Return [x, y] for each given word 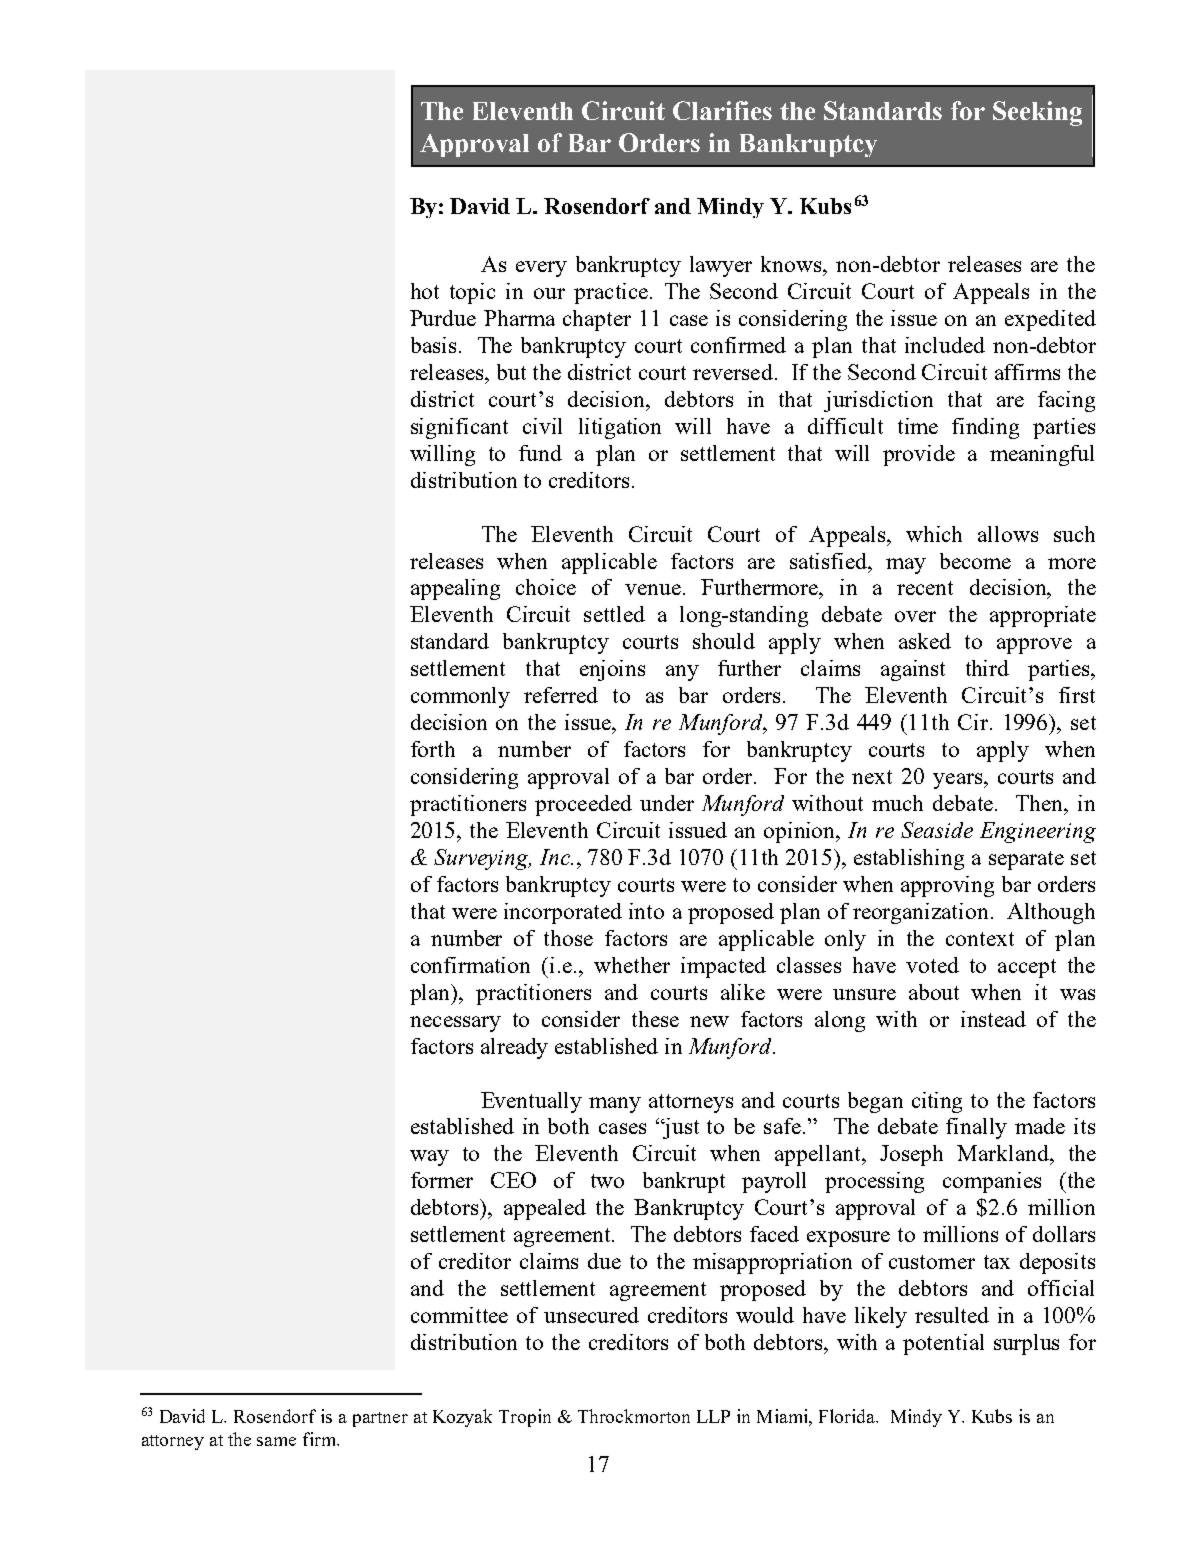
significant [459, 428]
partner [380, 1419]
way [429, 1158]
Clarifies [722, 110]
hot [425, 291]
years [959, 781]
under [667, 803]
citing [937, 1102]
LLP [713, 1416]
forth [433, 749]
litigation [620, 428]
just [680, 1128]
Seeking [1037, 113]
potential [943, 1344]
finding [985, 428]
